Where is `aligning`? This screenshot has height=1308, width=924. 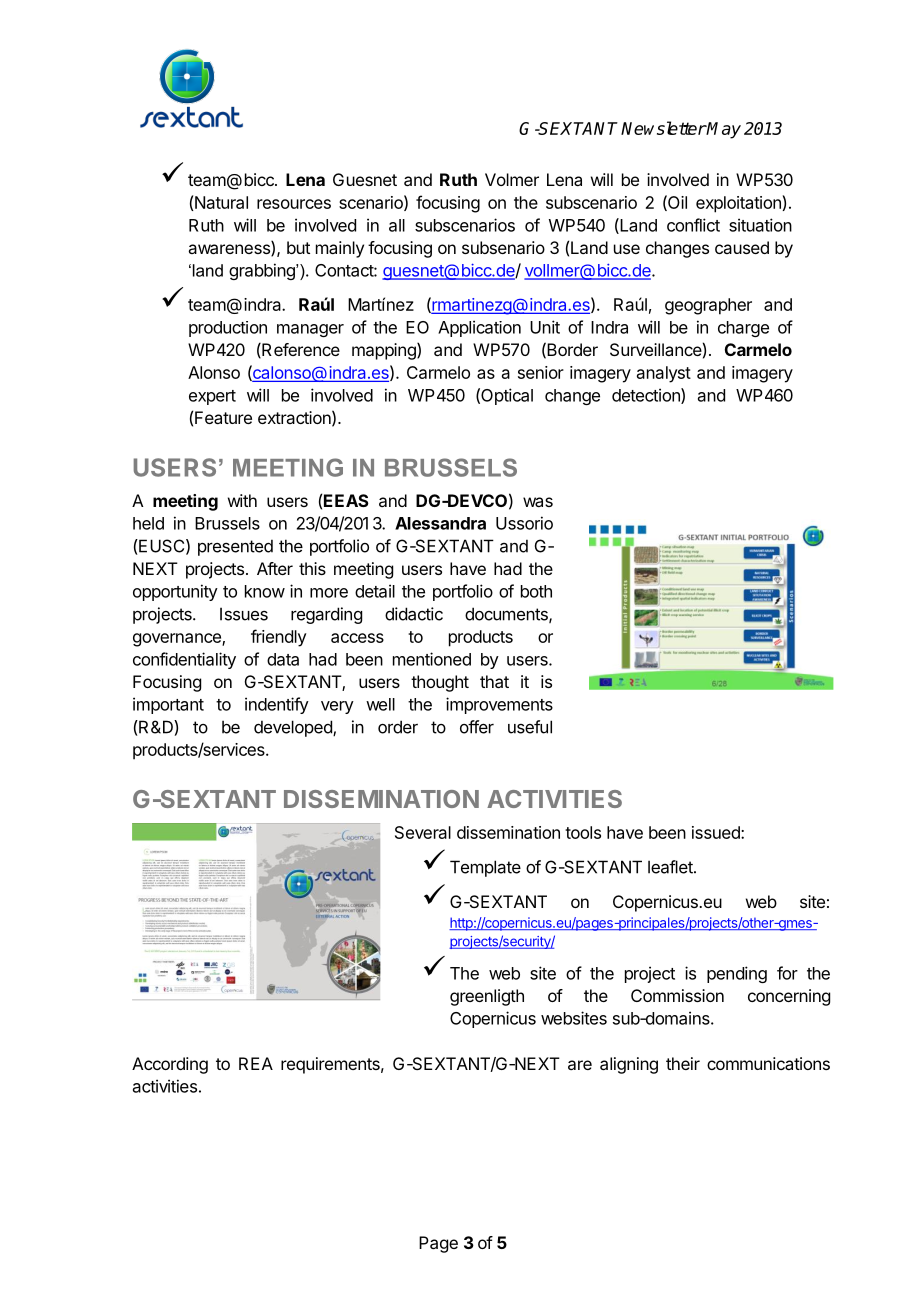 aligning is located at coordinates (629, 1065).
